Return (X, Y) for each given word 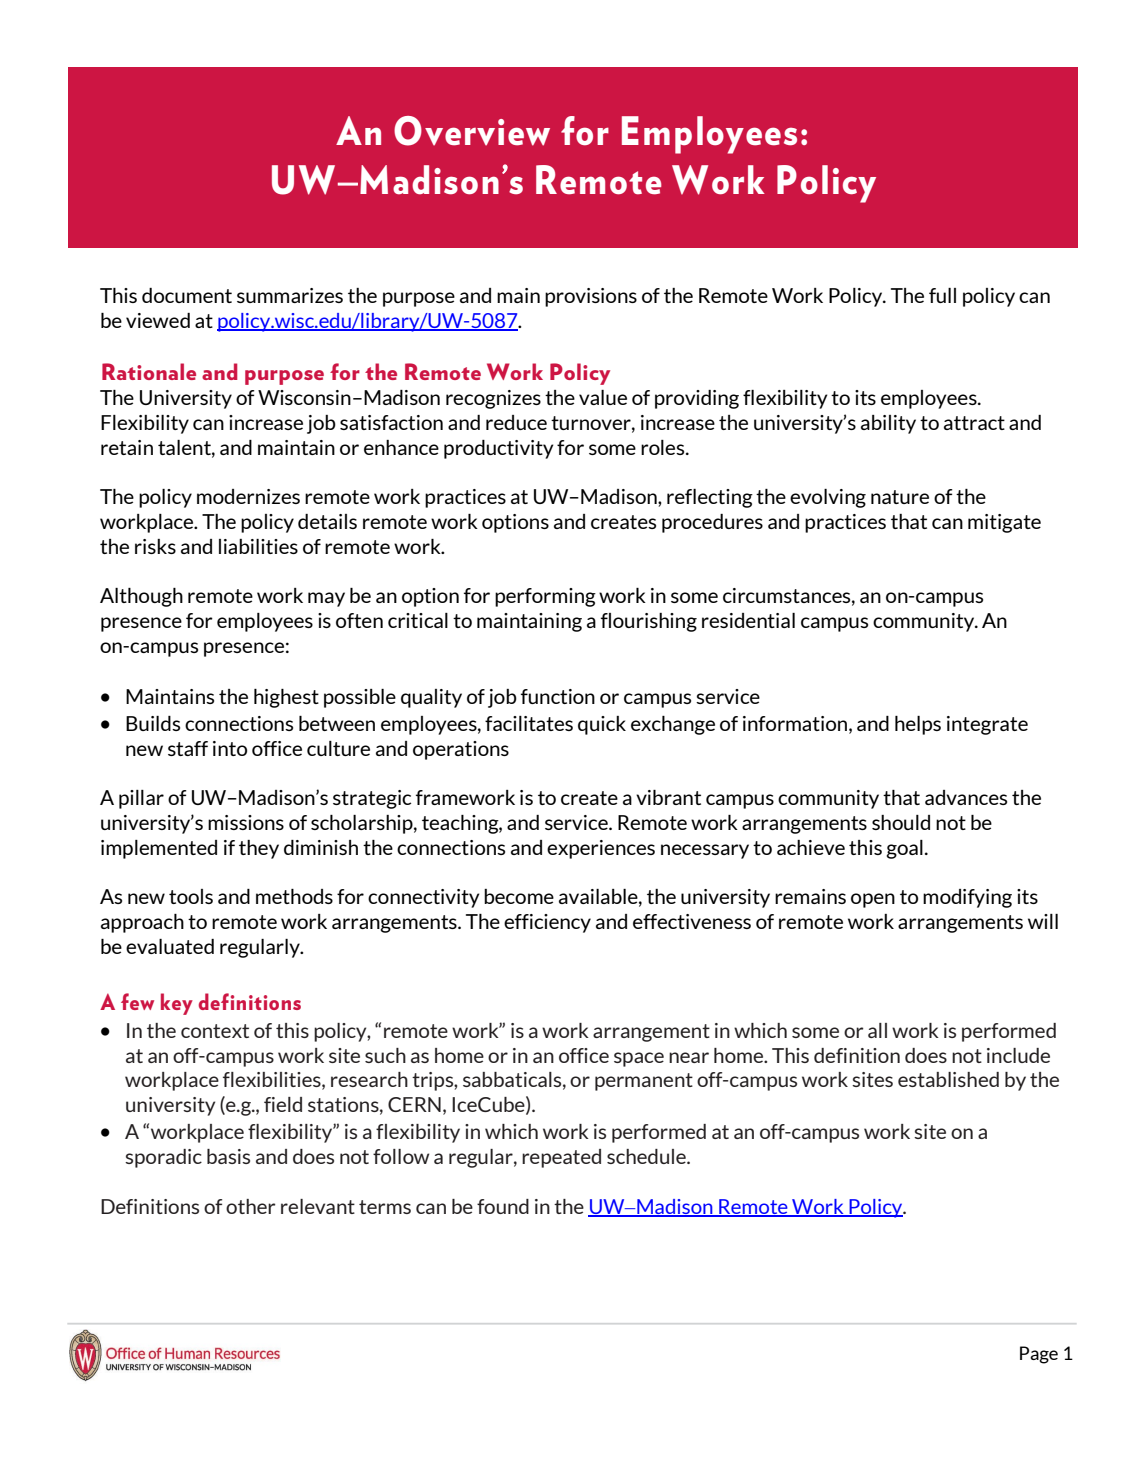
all (877, 1030)
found (503, 1206)
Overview (472, 131)
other (251, 1206)
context (215, 1031)
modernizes (248, 496)
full (942, 295)
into (230, 748)
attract (974, 423)
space (639, 1059)
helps (918, 725)
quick (602, 725)
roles (664, 447)
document (187, 295)
